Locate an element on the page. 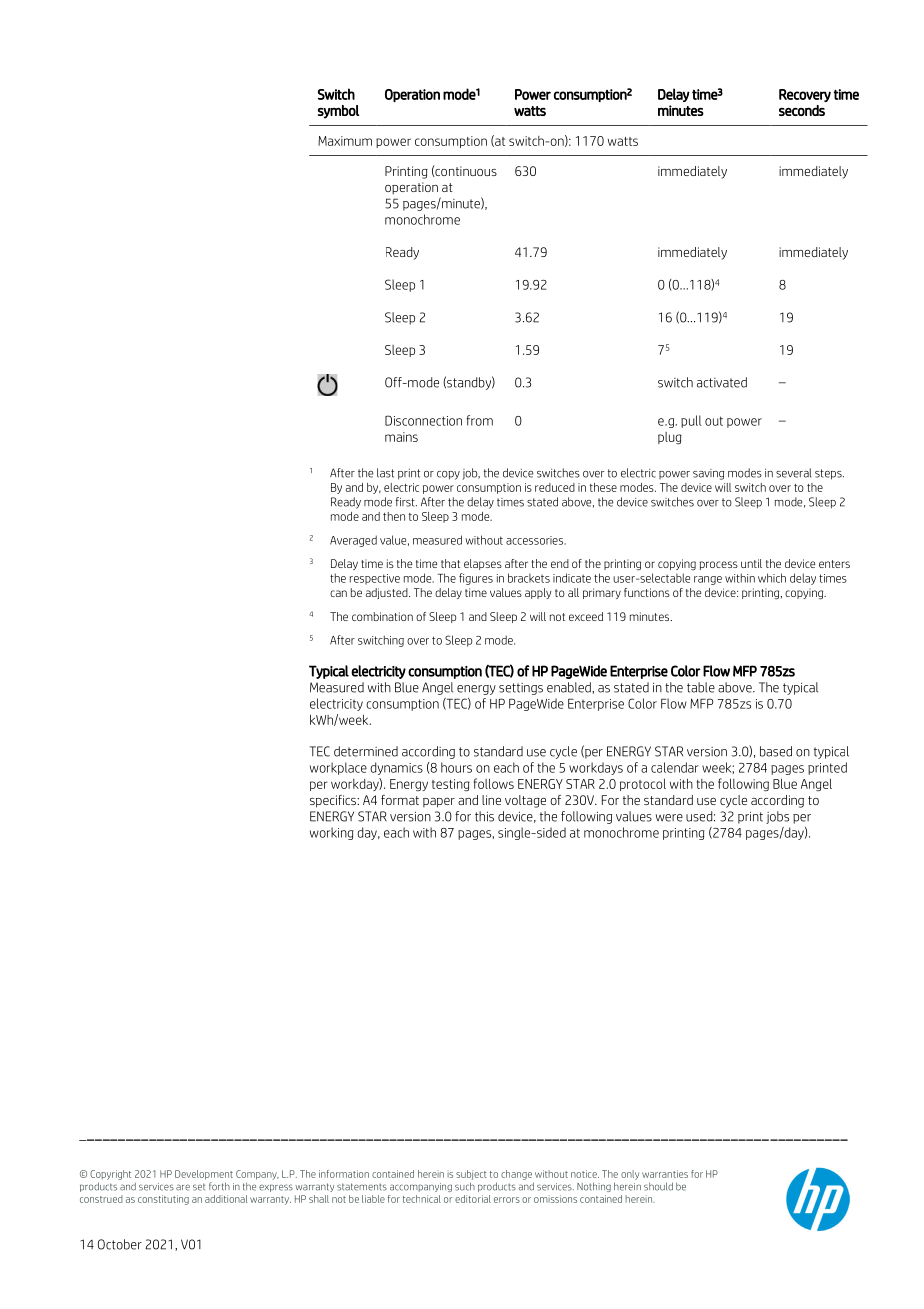 The height and width of the image is (1309, 924). based is located at coordinates (776, 751).
